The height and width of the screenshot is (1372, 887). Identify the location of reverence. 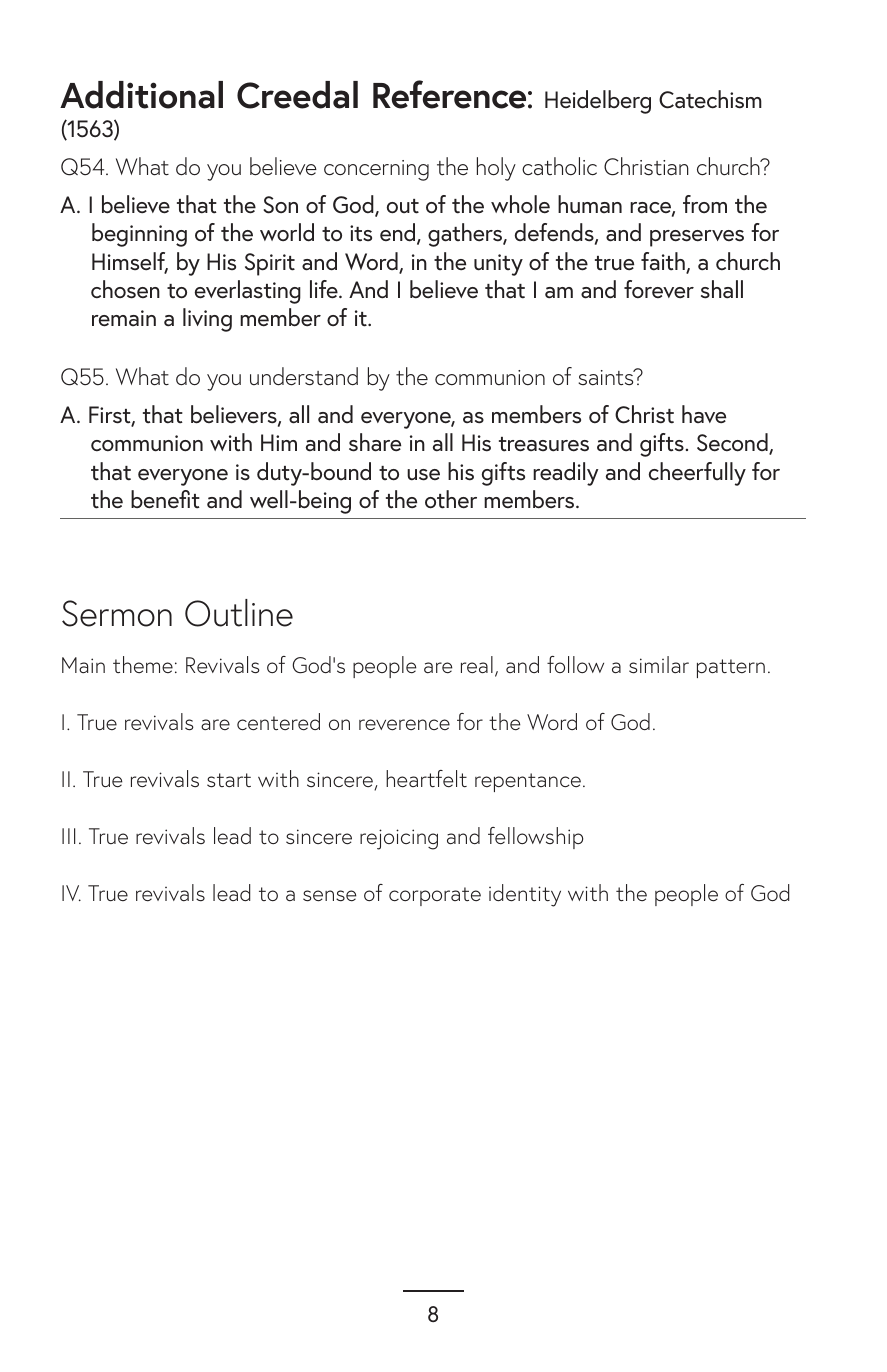
(404, 725).
